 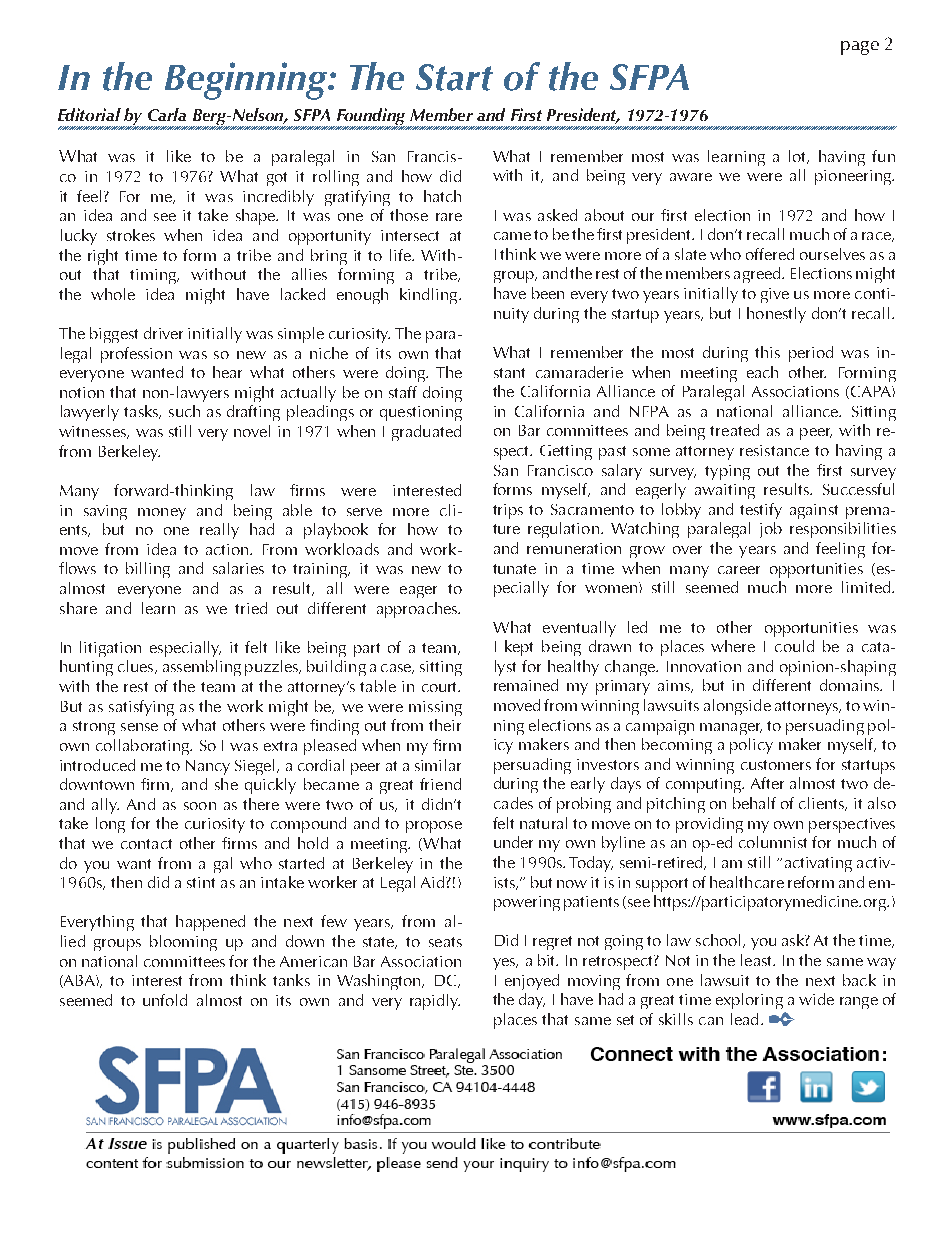 What do you see at coordinates (771, 530) in the page?
I see `job` at bounding box center [771, 530].
